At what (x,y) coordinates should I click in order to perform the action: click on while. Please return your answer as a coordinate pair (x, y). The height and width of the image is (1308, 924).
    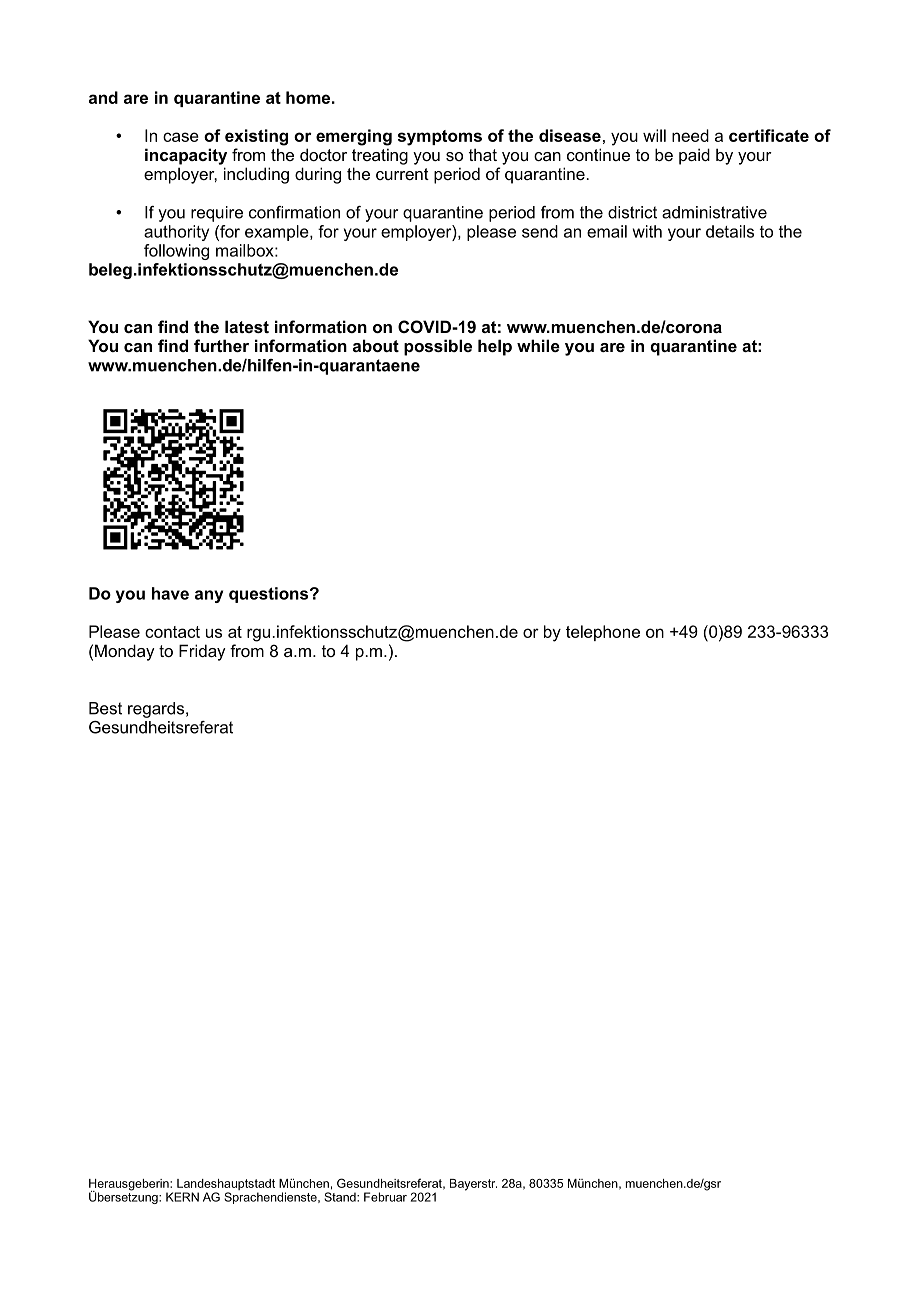
    Looking at the image, I should click on (538, 345).
